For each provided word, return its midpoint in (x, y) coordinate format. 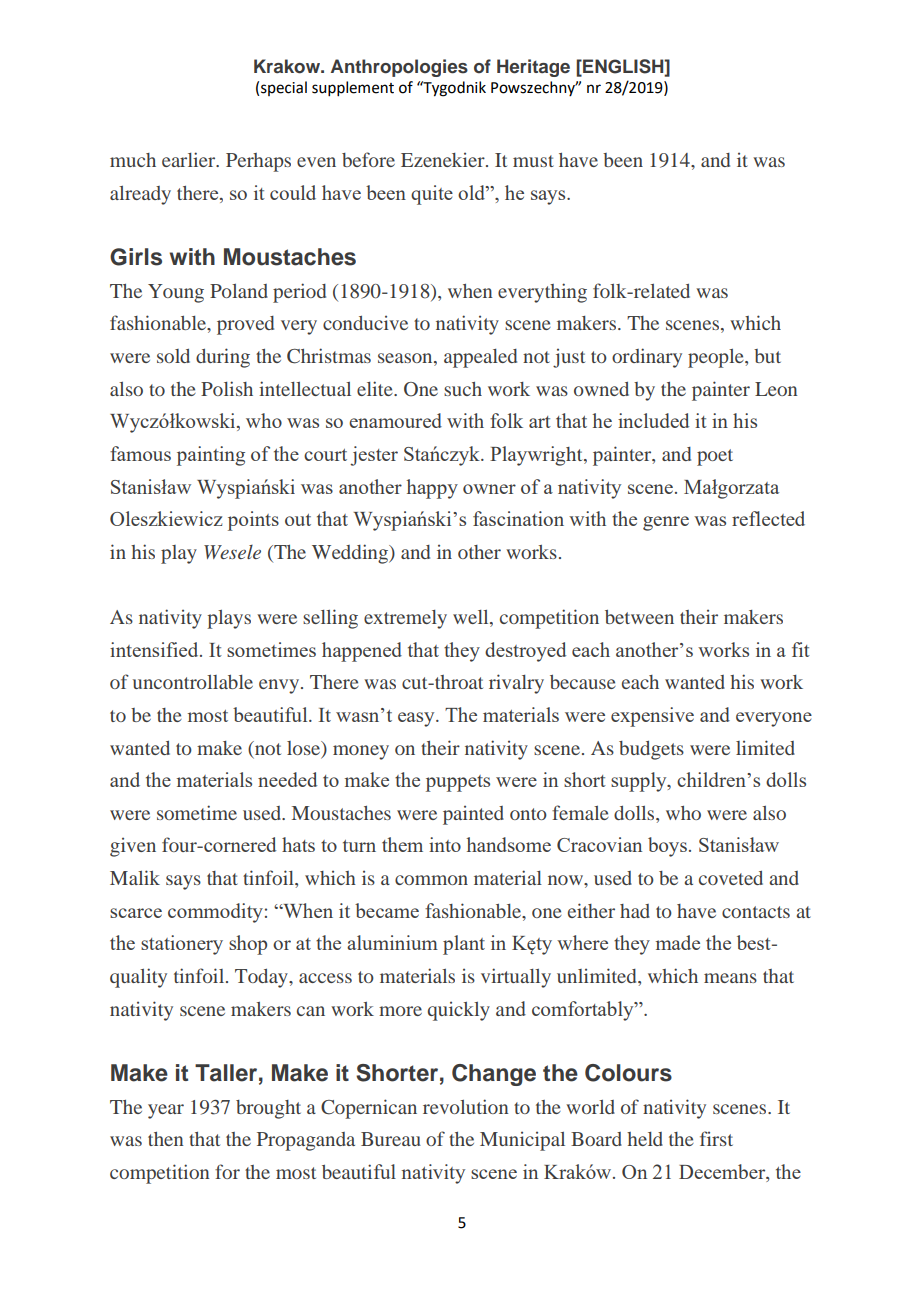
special (284, 88)
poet (715, 457)
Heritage (533, 68)
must (533, 161)
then (166, 1139)
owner (489, 489)
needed (287, 779)
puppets (458, 783)
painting (211, 456)
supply (640, 782)
